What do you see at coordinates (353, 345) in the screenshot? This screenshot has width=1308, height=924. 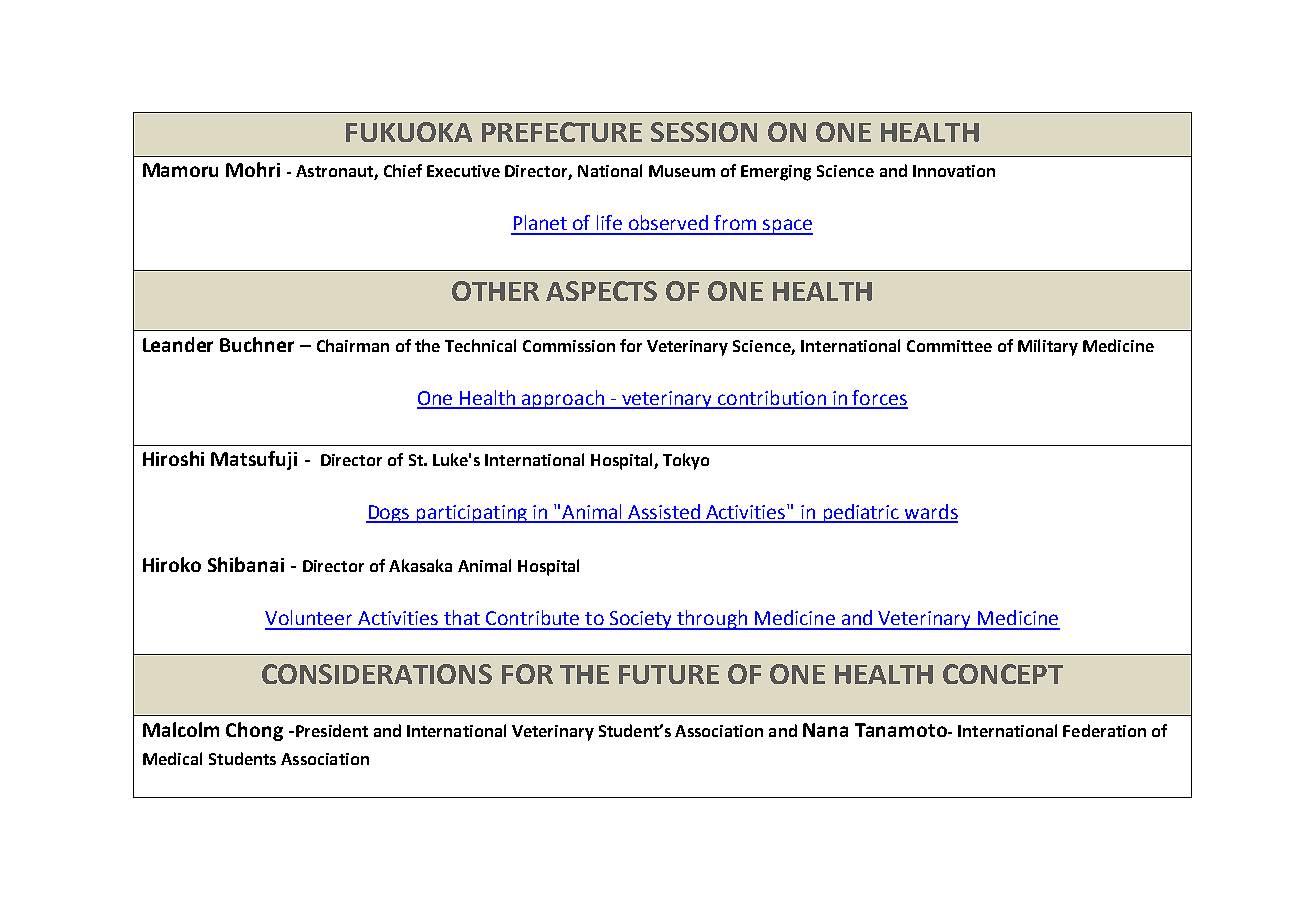 I see `Chairman` at bounding box center [353, 345].
